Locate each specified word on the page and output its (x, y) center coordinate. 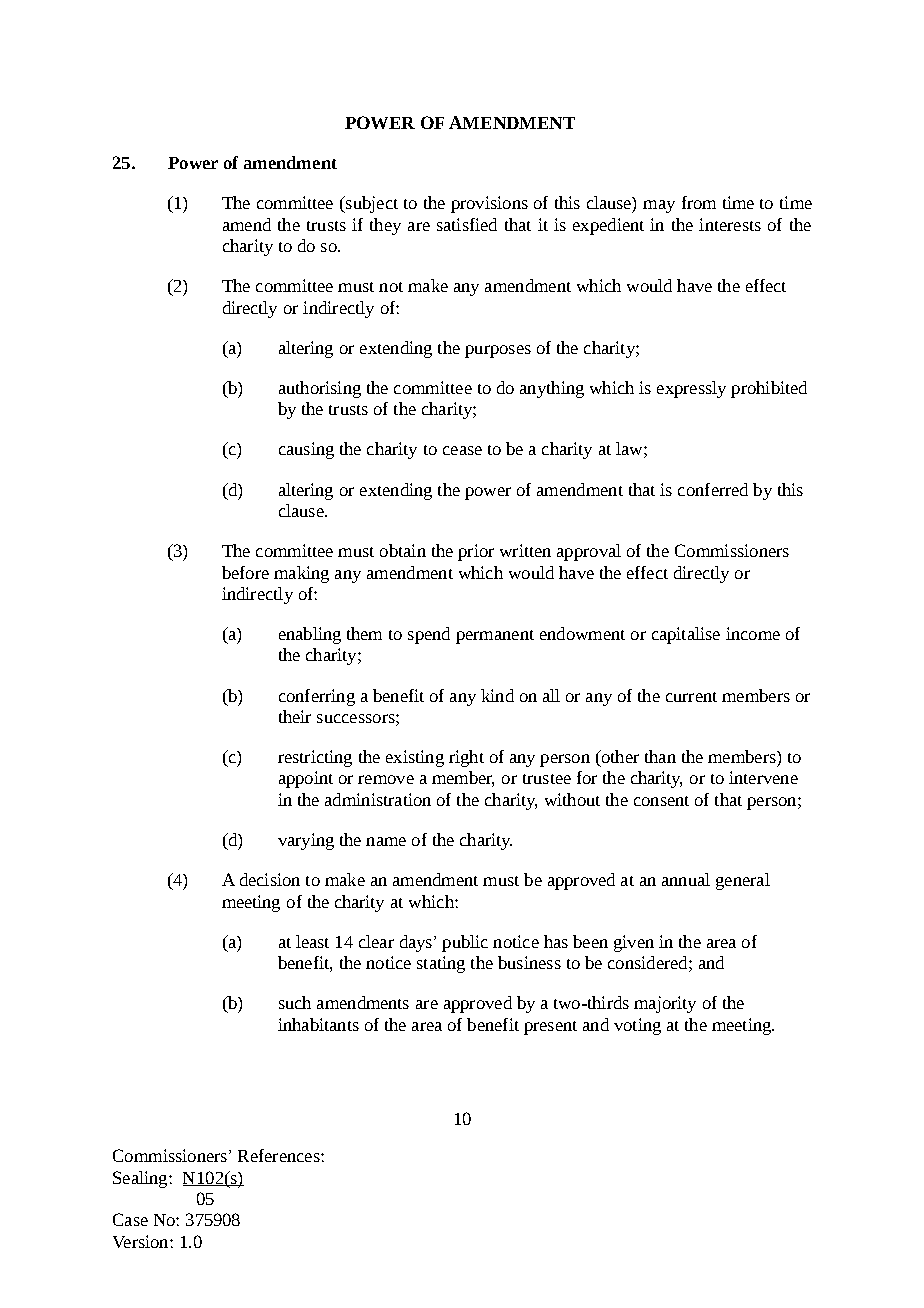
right (466, 758)
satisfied (467, 224)
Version (142, 1241)
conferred (713, 489)
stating (441, 964)
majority (665, 1004)
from (699, 202)
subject (371, 204)
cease (462, 450)
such (295, 1002)
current (691, 697)
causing (306, 450)
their (295, 716)
